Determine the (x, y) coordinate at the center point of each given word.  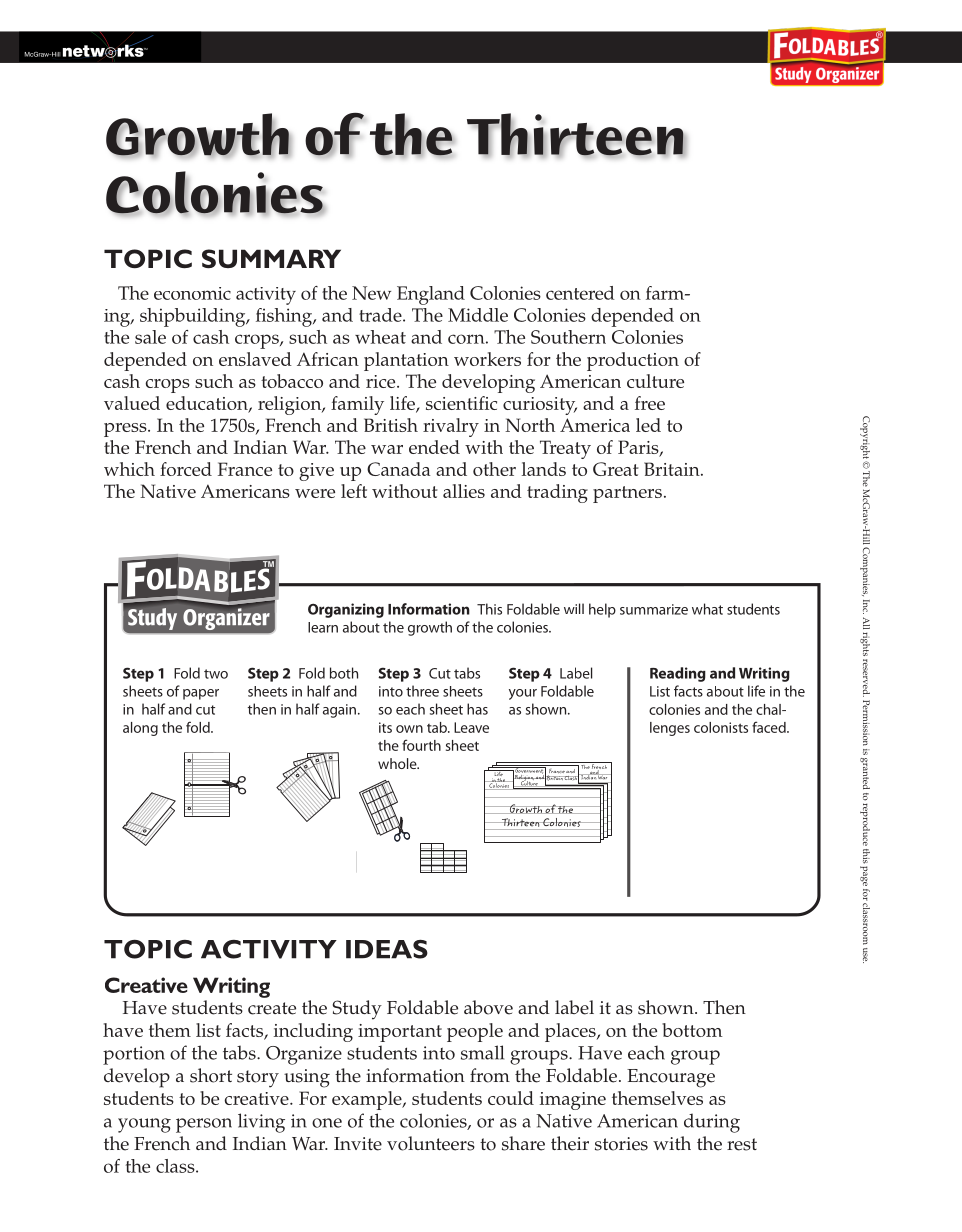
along (140, 729)
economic (192, 293)
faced (770, 727)
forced (186, 469)
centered (580, 293)
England (431, 295)
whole (398, 763)
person (204, 1125)
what (707, 609)
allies (464, 491)
